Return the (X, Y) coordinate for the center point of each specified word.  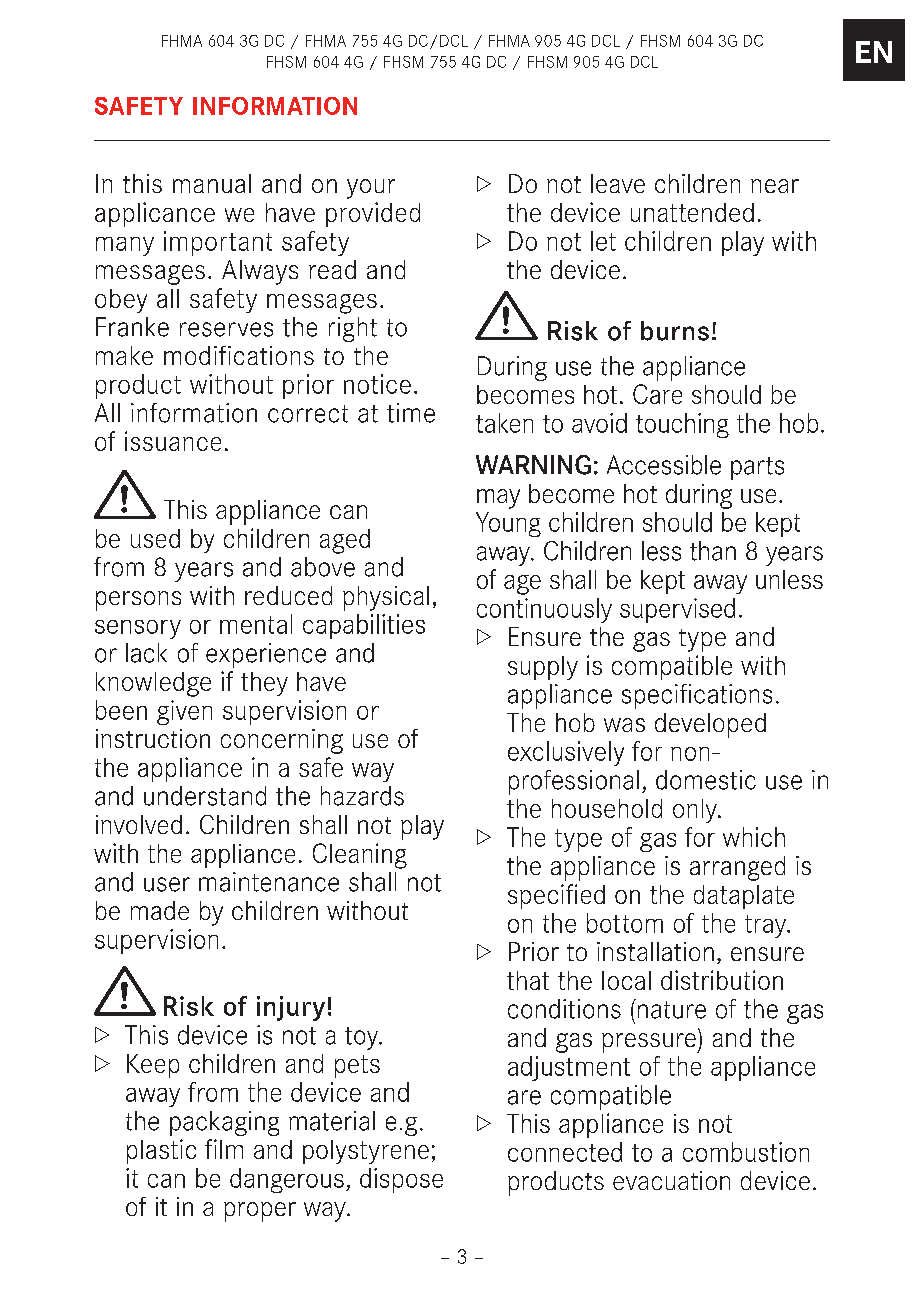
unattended (692, 212)
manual (212, 183)
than (713, 551)
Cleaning (360, 856)
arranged (737, 868)
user (167, 884)
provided (373, 214)
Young (508, 524)
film (224, 1149)
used (155, 538)
